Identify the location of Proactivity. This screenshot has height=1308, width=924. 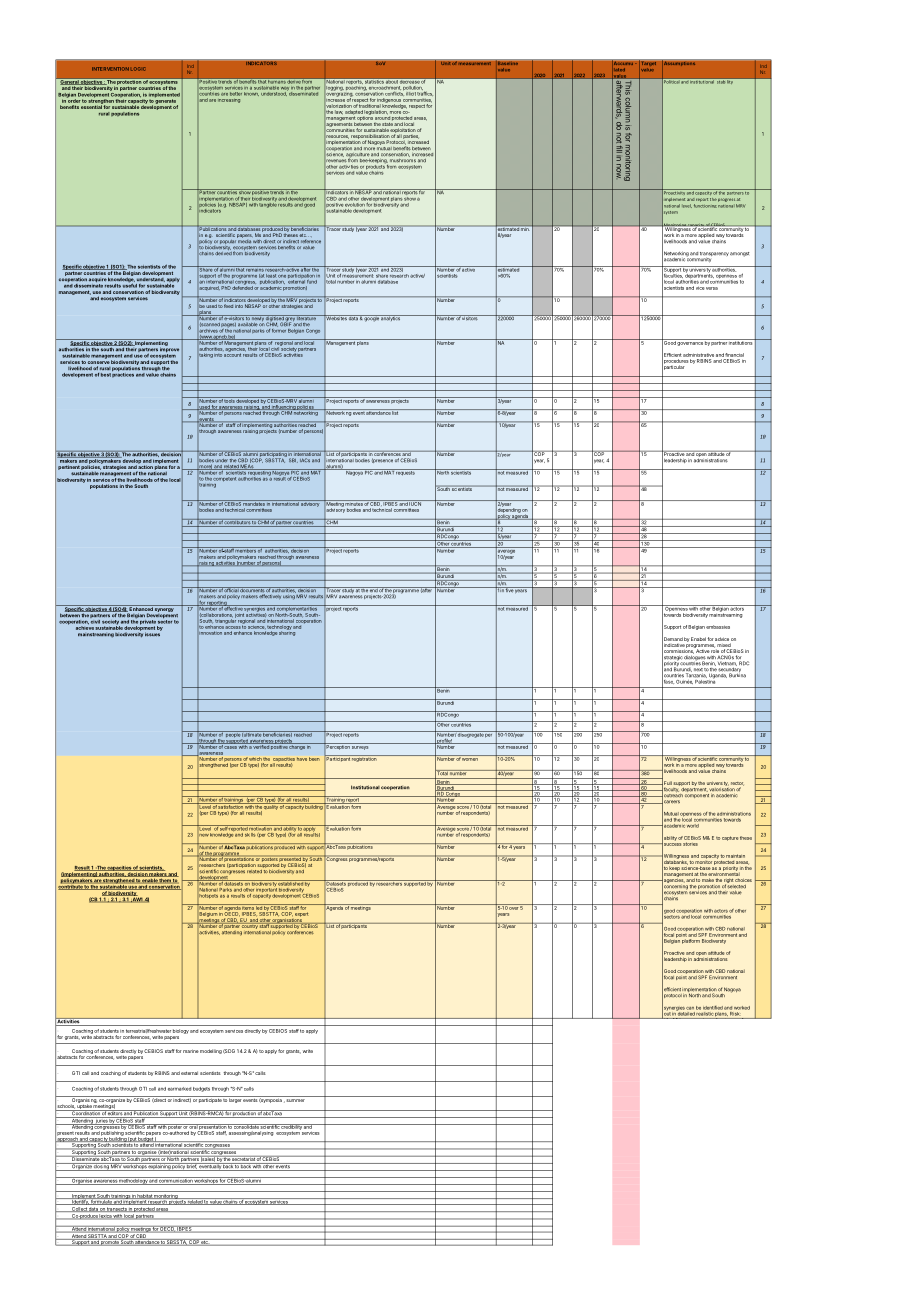
(673, 193).
